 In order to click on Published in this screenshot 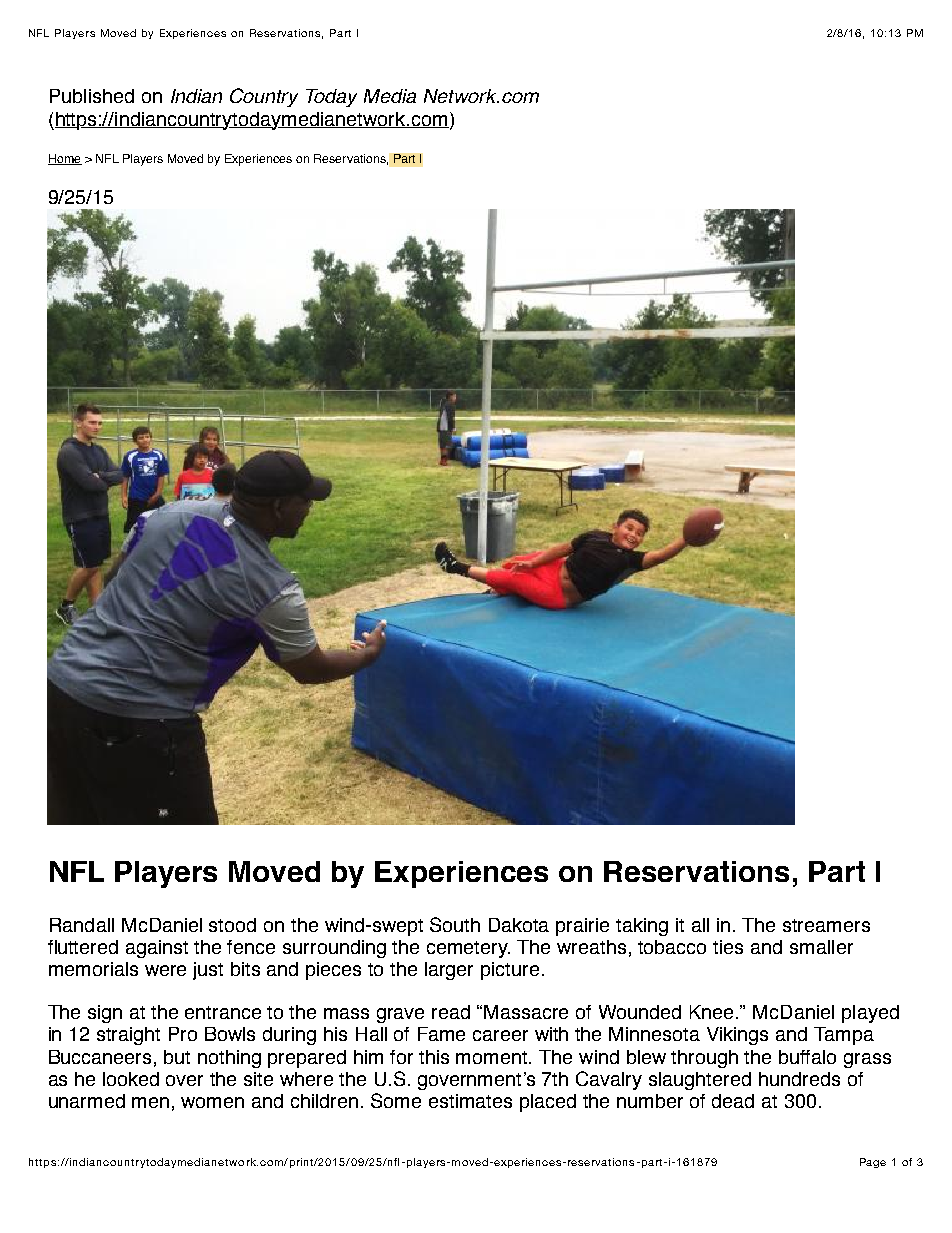, I will do `click(92, 96)`.
